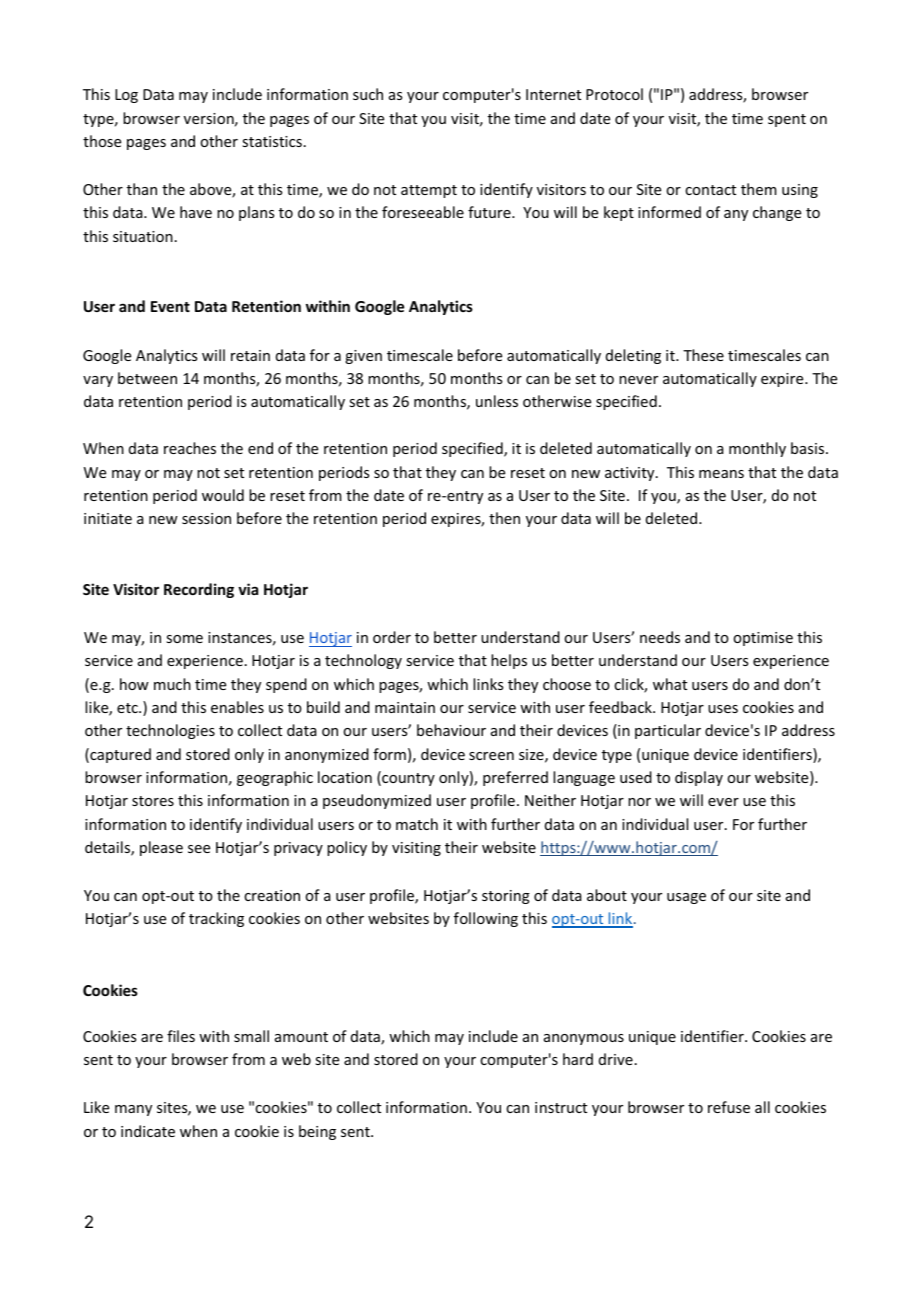  I want to click on attempt, so click(429, 191).
